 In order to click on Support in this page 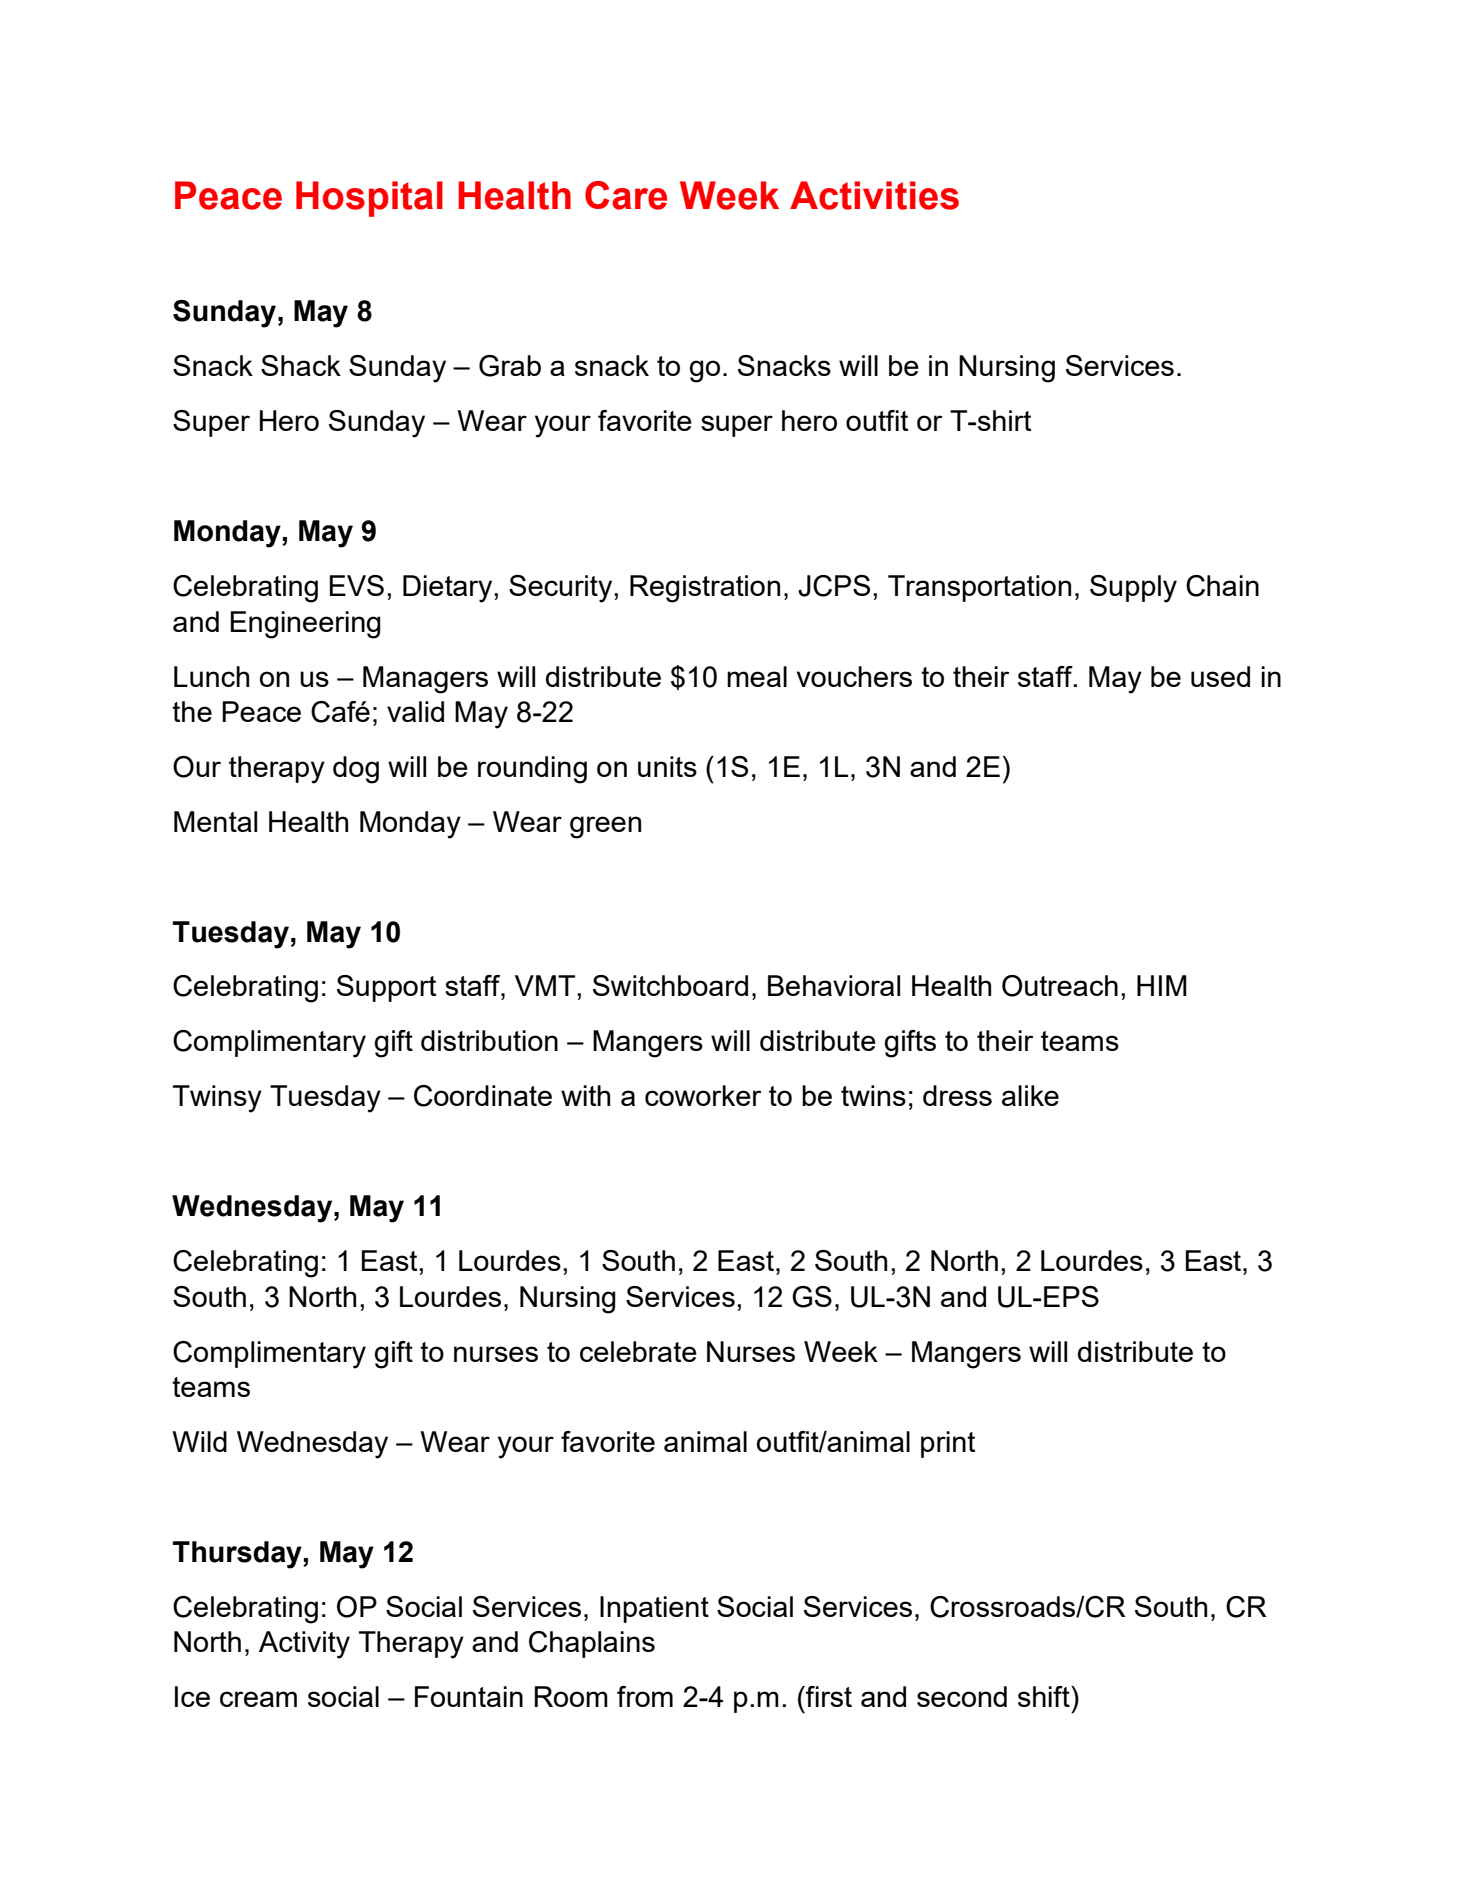, I will do `click(386, 988)`.
